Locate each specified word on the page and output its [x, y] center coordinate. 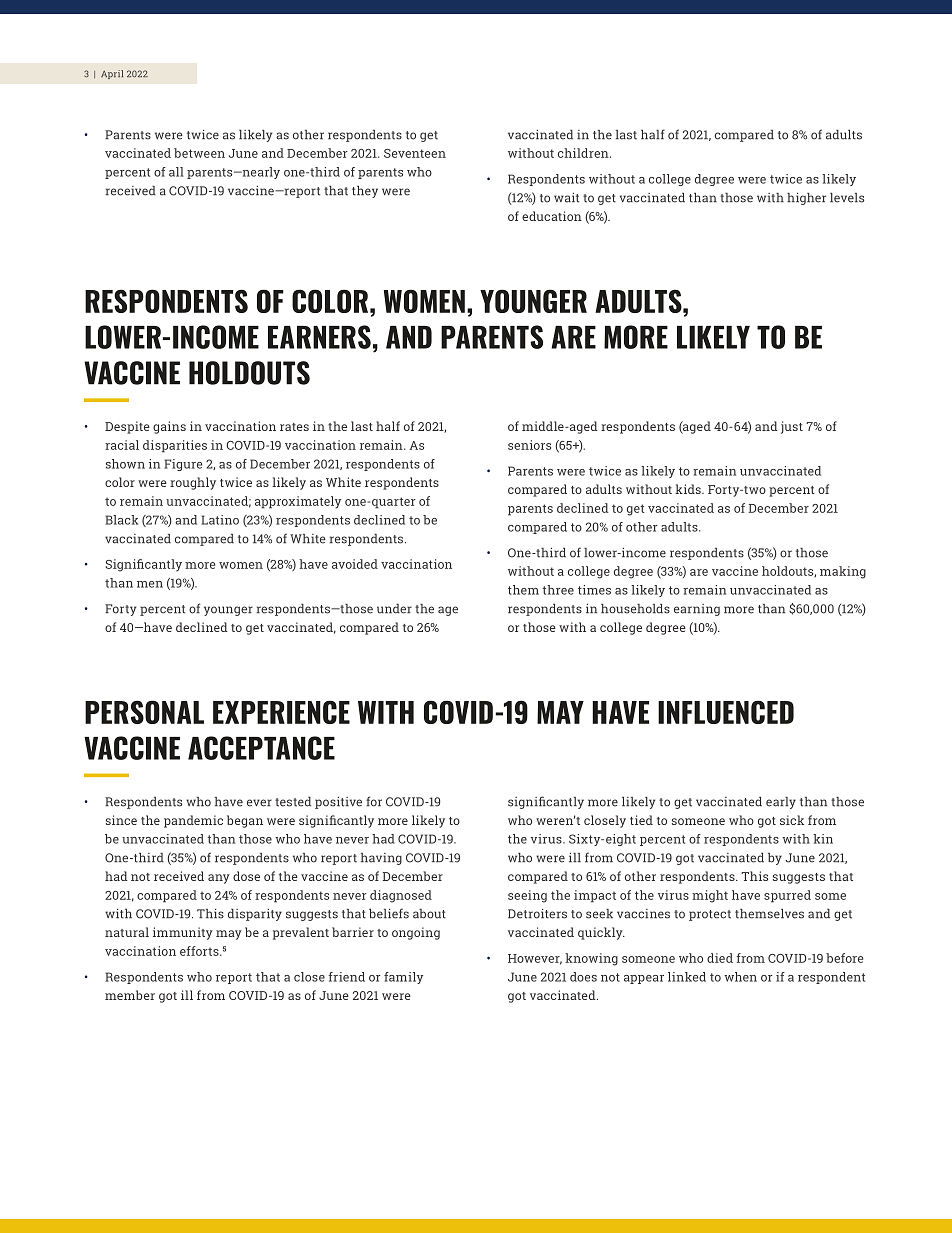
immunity [183, 933]
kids [689, 489]
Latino [220, 520]
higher [806, 199]
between [199, 153]
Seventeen [415, 153]
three [558, 590]
